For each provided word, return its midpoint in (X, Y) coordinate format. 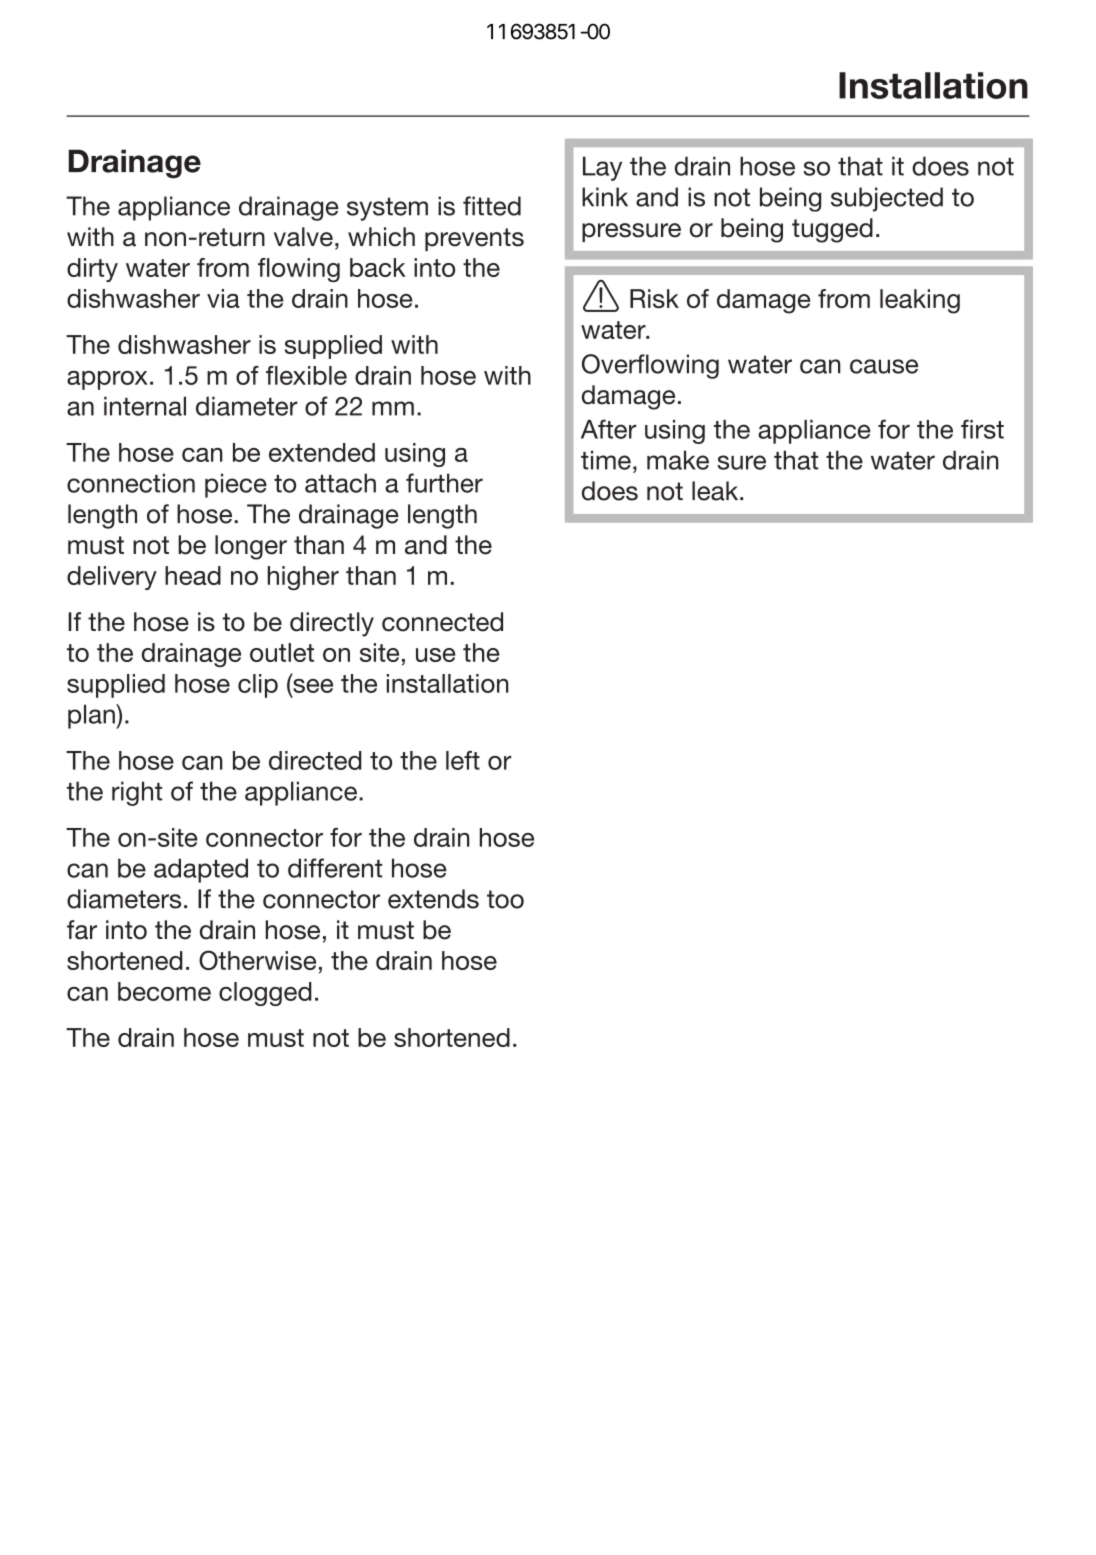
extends (433, 899)
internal (145, 406)
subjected (887, 199)
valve (303, 237)
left (463, 760)
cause (884, 366)
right (137, 793)
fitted (492, 206)
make (678, 460)
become (164, 991)
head (193, 575)
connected (442, 622)
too (505, 899)
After (608, 429)
